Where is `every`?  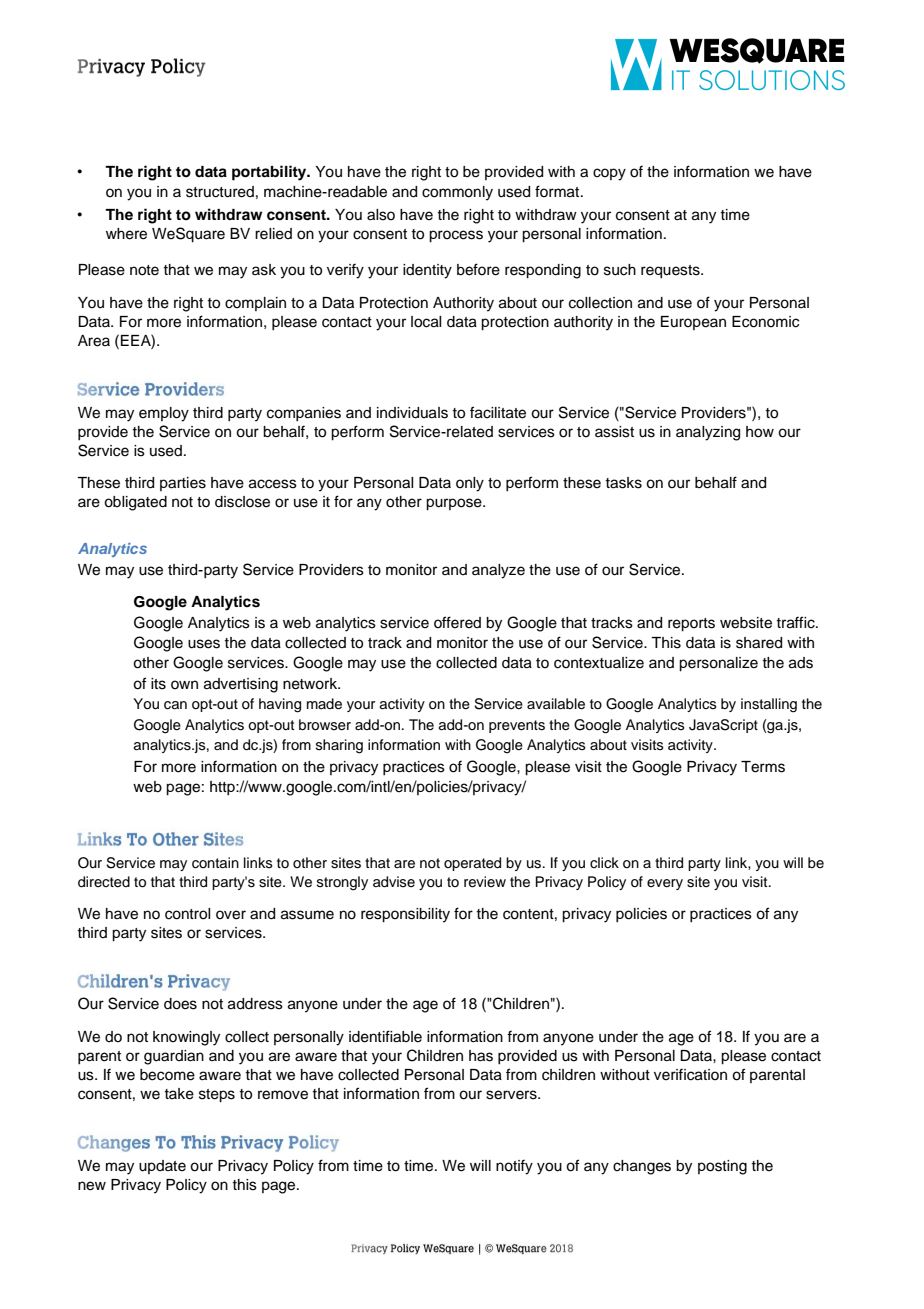
every is located at coordinates (665, 884).
